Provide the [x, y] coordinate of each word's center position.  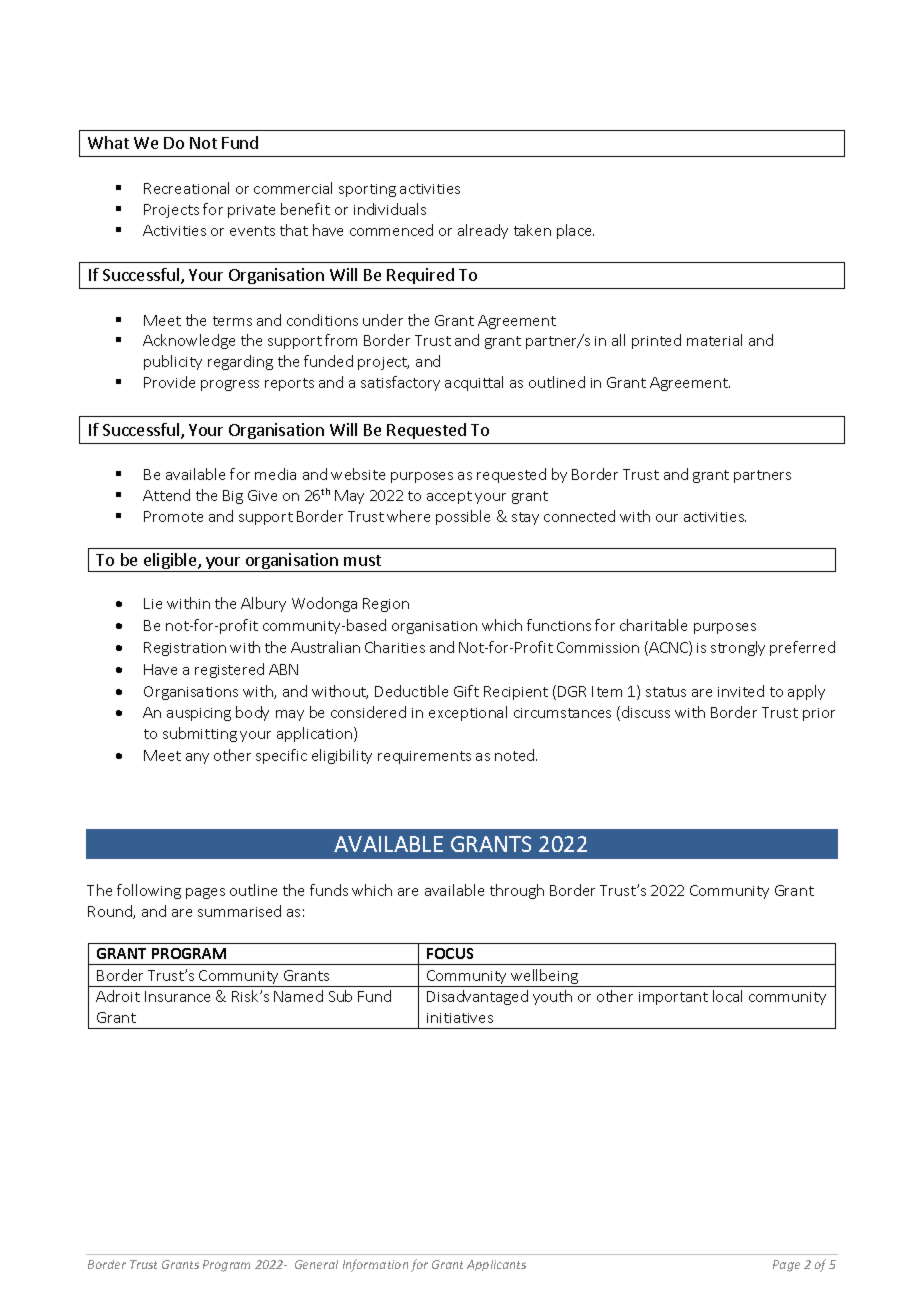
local [727, 996]
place [575, 231]
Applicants [496, 1265]
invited [741, 691]
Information [375, 1265]
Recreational [186, 188]
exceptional [468, 713]
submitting [200, 734]
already [483, 231]
